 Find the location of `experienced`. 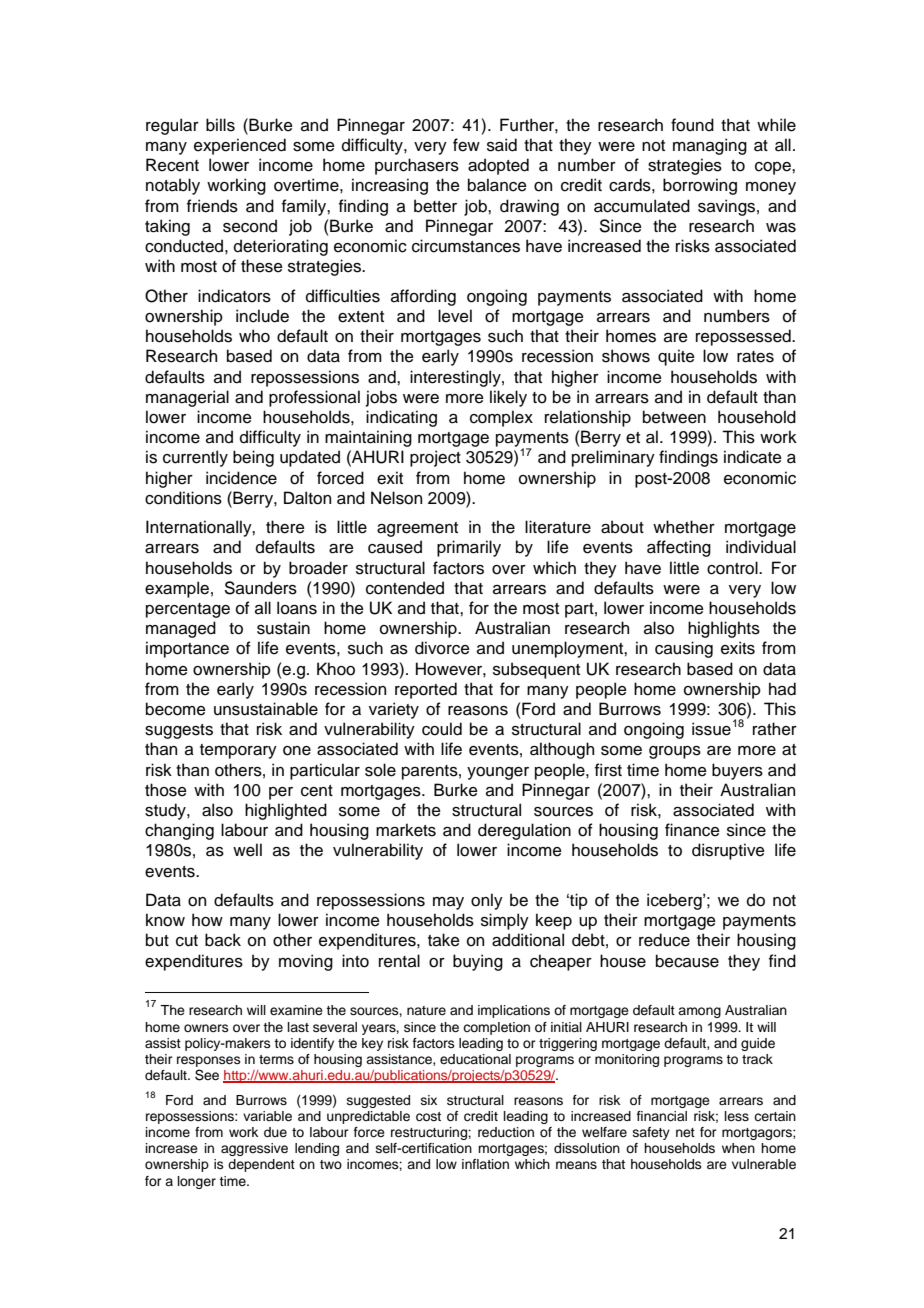

experienced is located at coordinates (240, 146).
